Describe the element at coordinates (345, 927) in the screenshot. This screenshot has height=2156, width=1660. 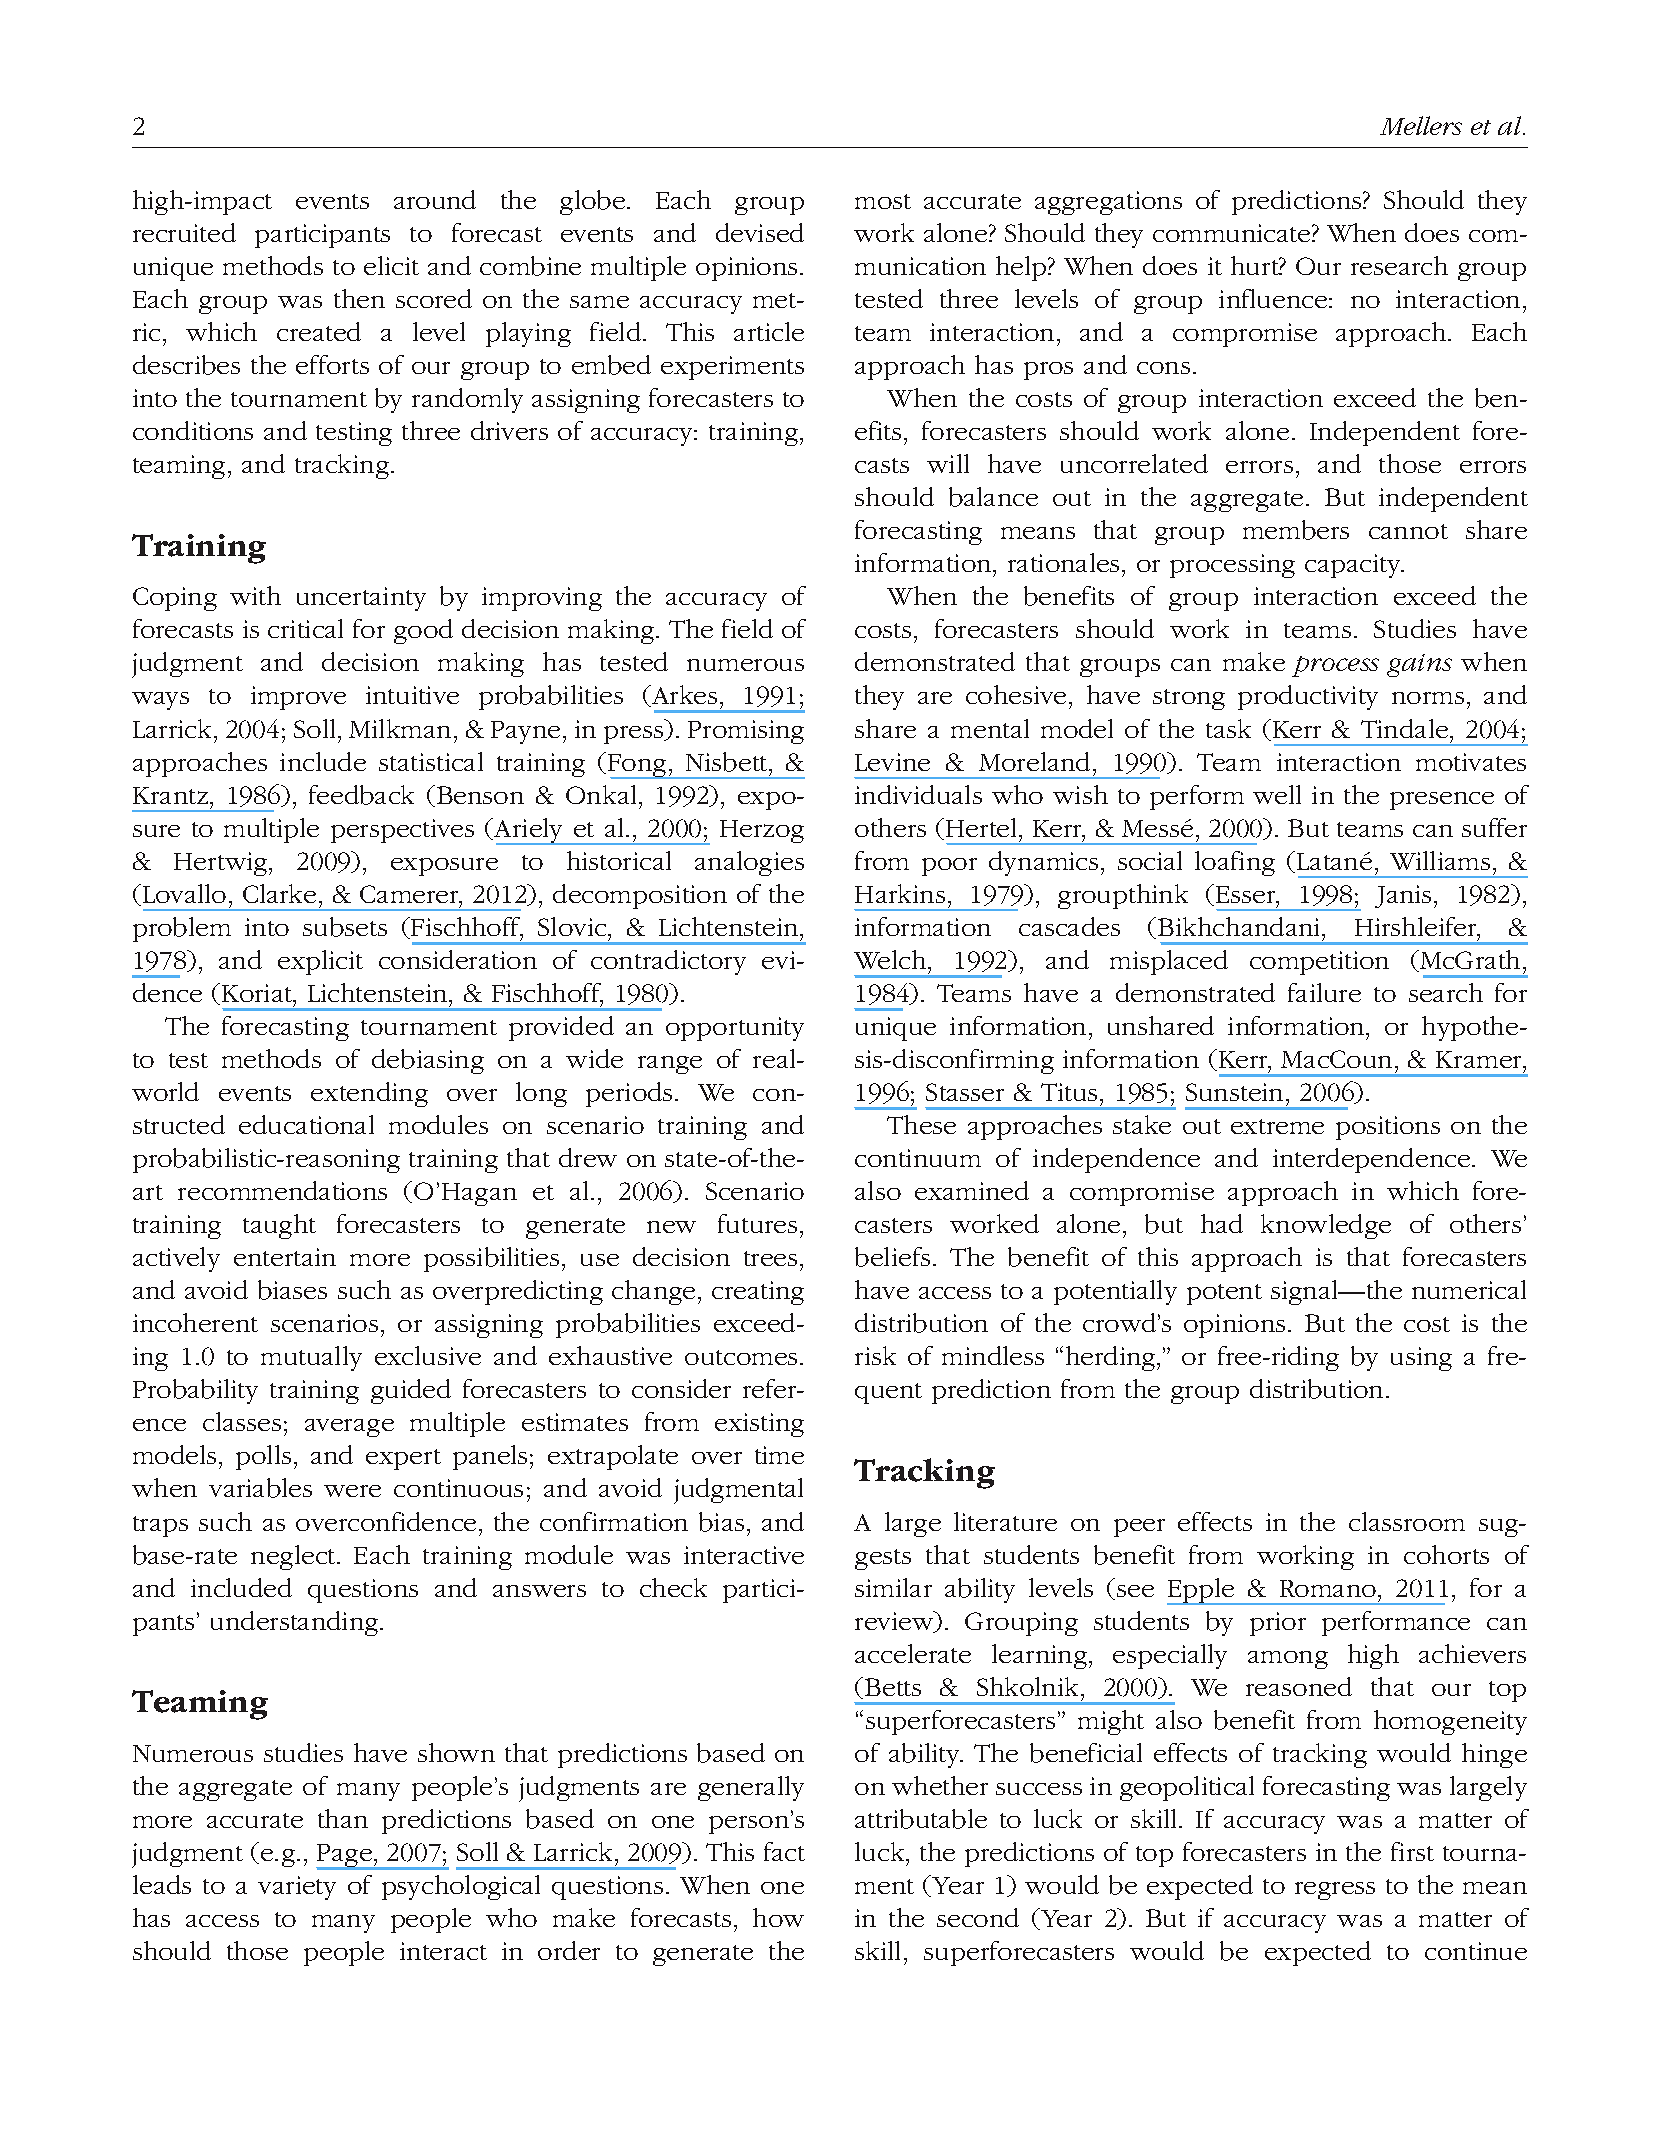
I see `subsets` at that location.
